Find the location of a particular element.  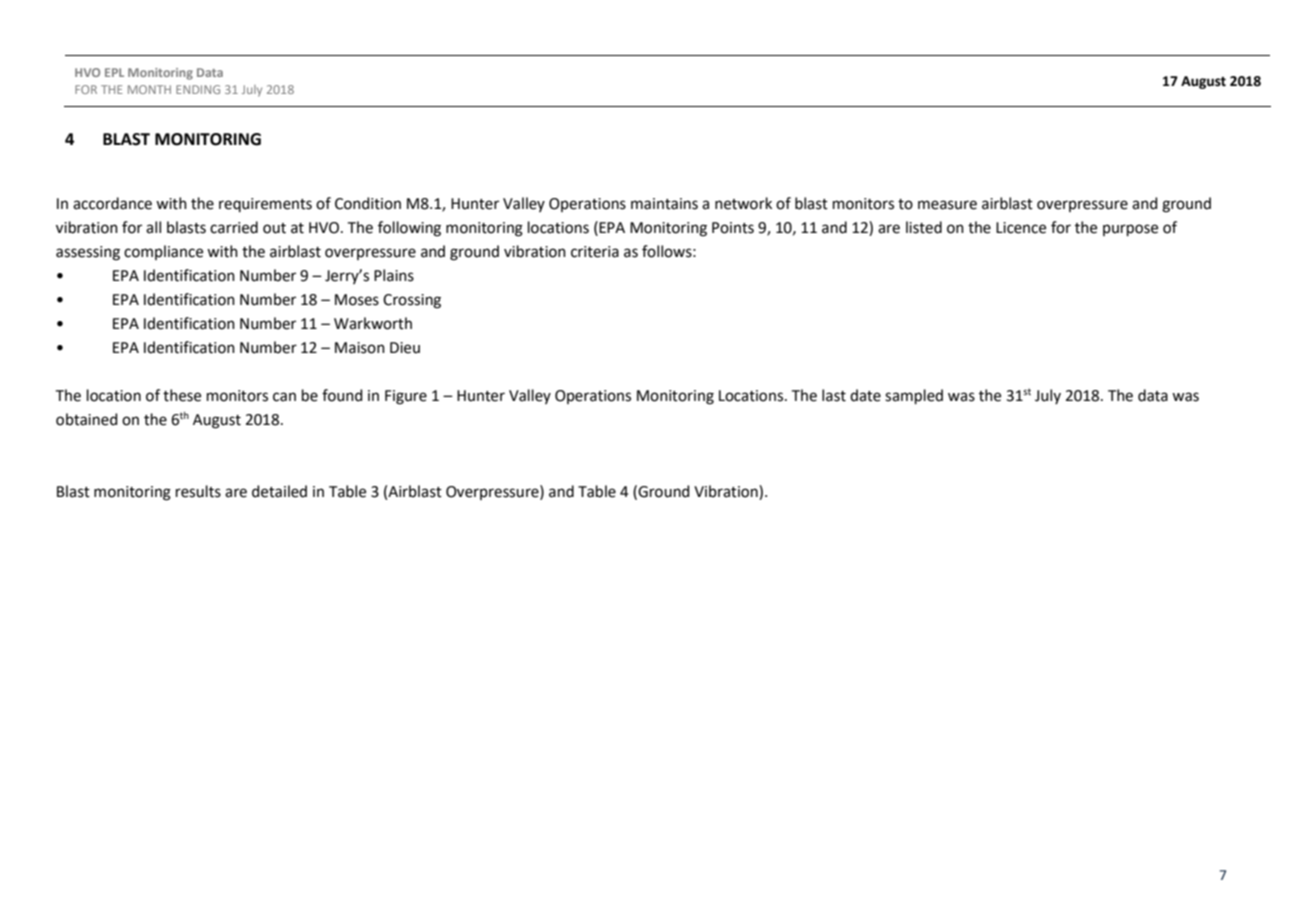

Points is located at coordinates (733, 228).
